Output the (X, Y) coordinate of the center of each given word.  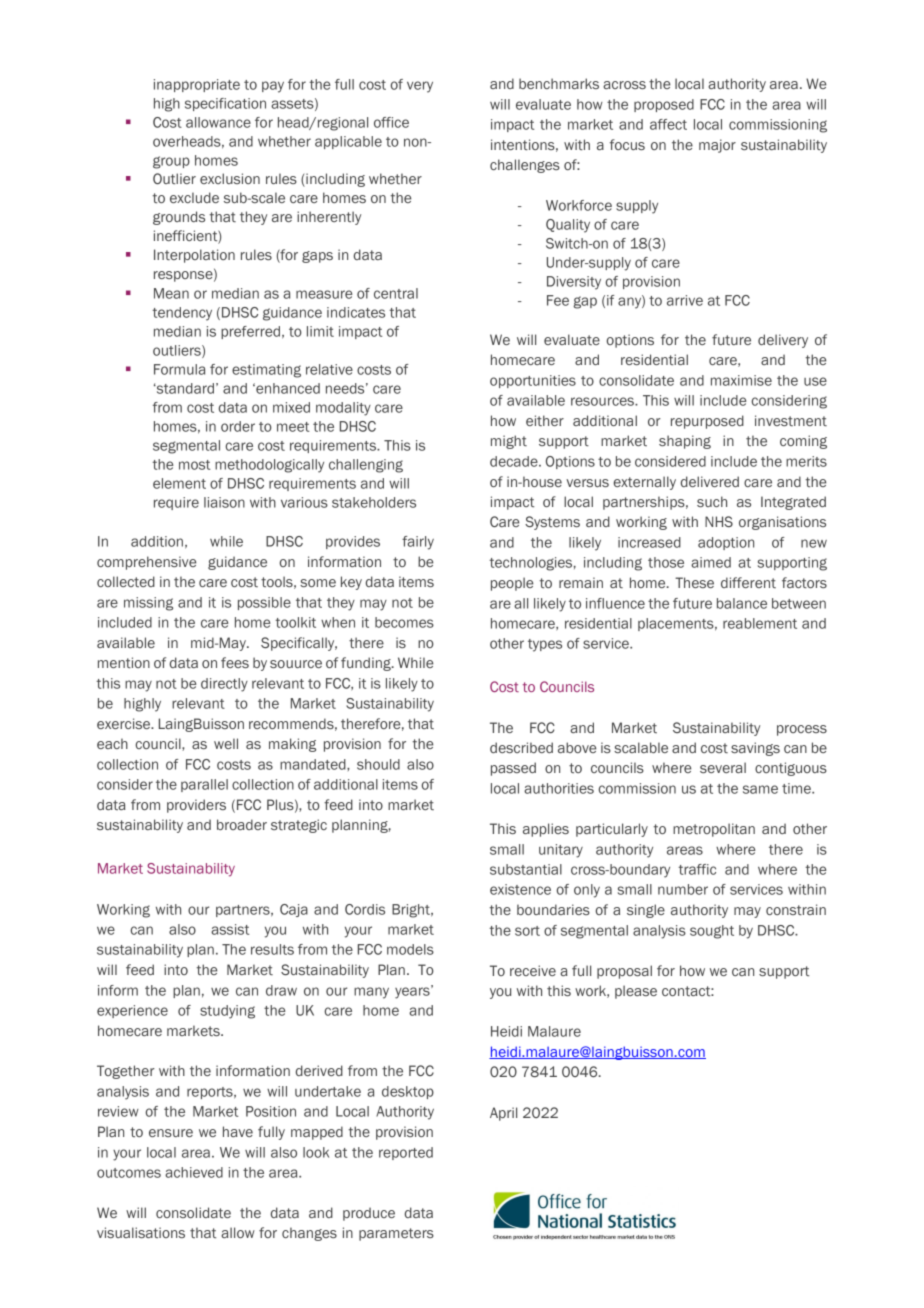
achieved (194, 1172)
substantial (526, 869)
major (717, 146)
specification (225, 104)
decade (515, 461)
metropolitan (714, 830)
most (194, 465)
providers (196, 806)
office (391, 122)
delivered (710, 481)
